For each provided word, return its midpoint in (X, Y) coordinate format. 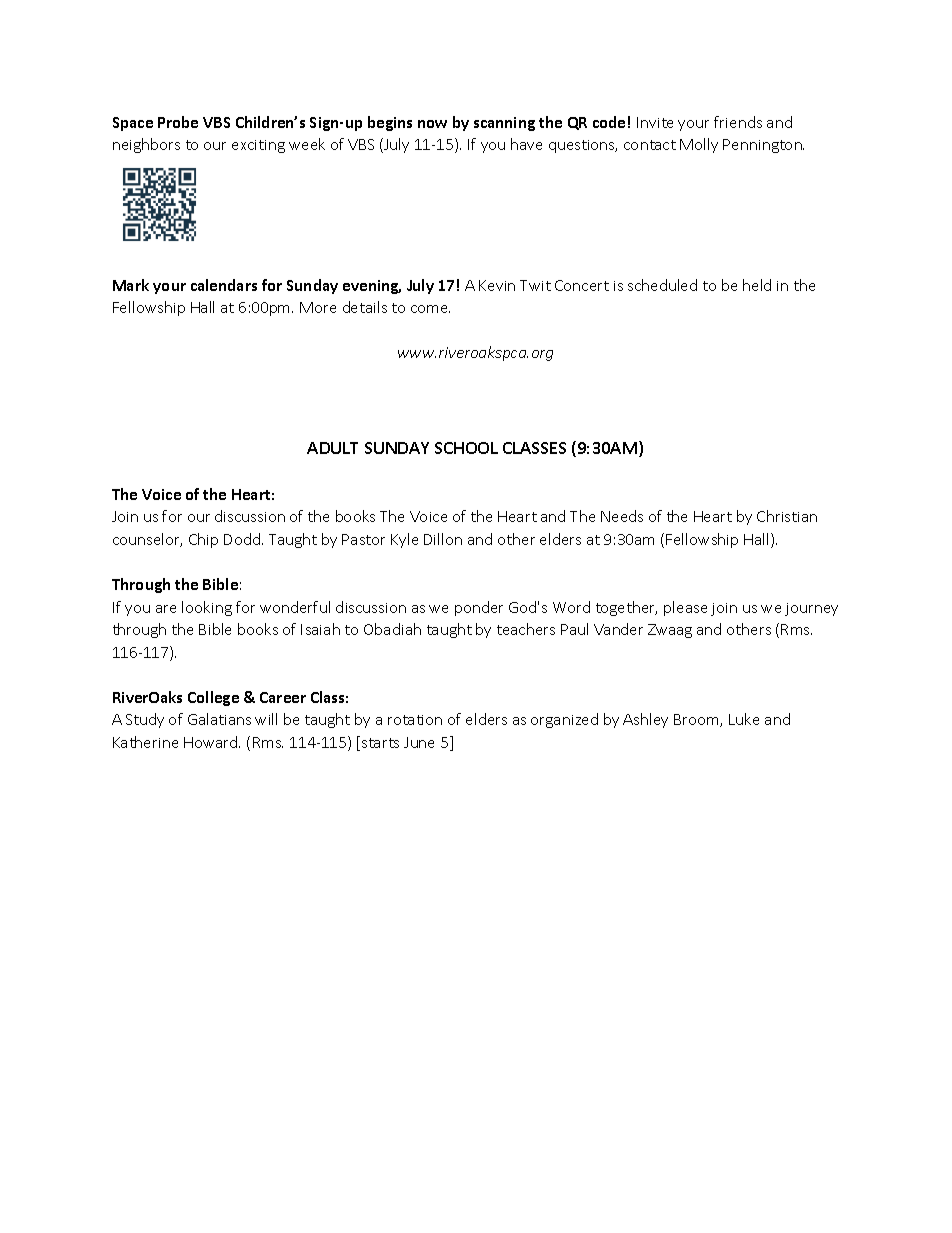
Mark (131, 285)
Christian (787, 516)
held (757, 285)
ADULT (332, 448)
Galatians (219, 719)
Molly (699, 145)
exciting (258, 146)
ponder (479, 608)
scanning (504, 124)
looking (207, 608)
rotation (415, 720)
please (685, 608)
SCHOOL (466, 448)
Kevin (497, 285)
